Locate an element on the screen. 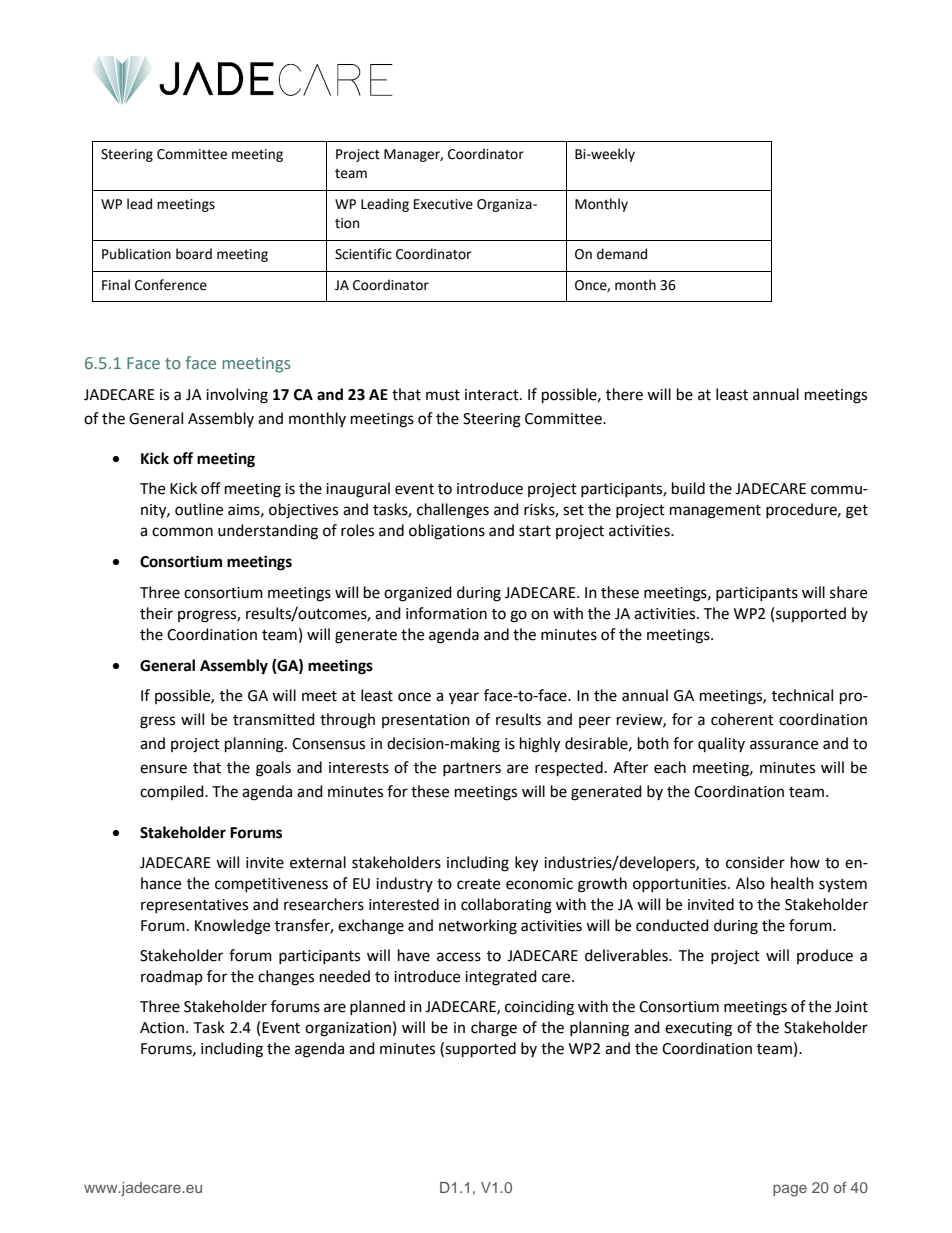 The height and width of the screenshot is (1233, 952). board is located at coordinates (194, 254).
